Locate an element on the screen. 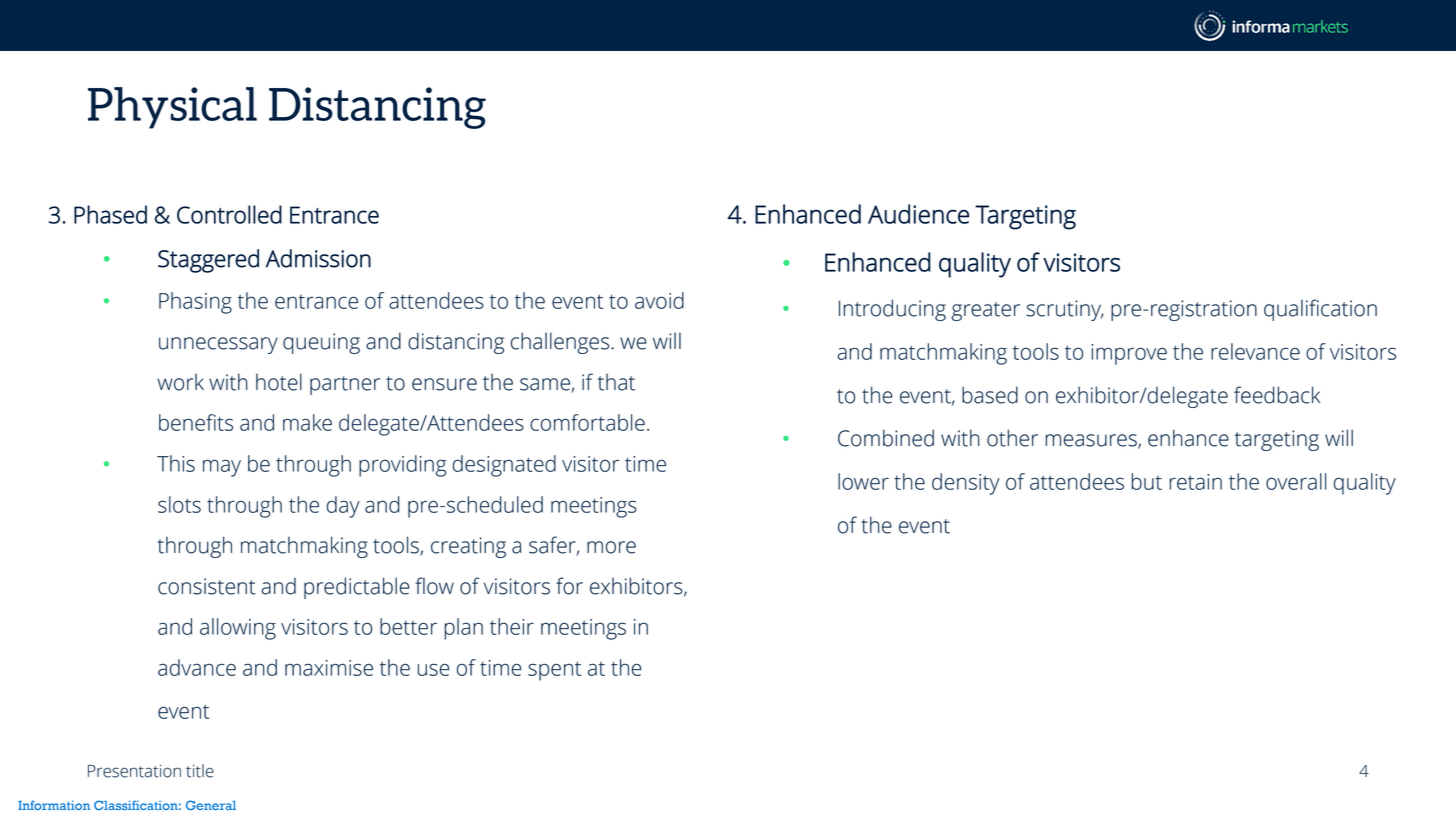 The height and width of the screenshot is (819, 1456). challenges is located at coordinates (561, 343).
